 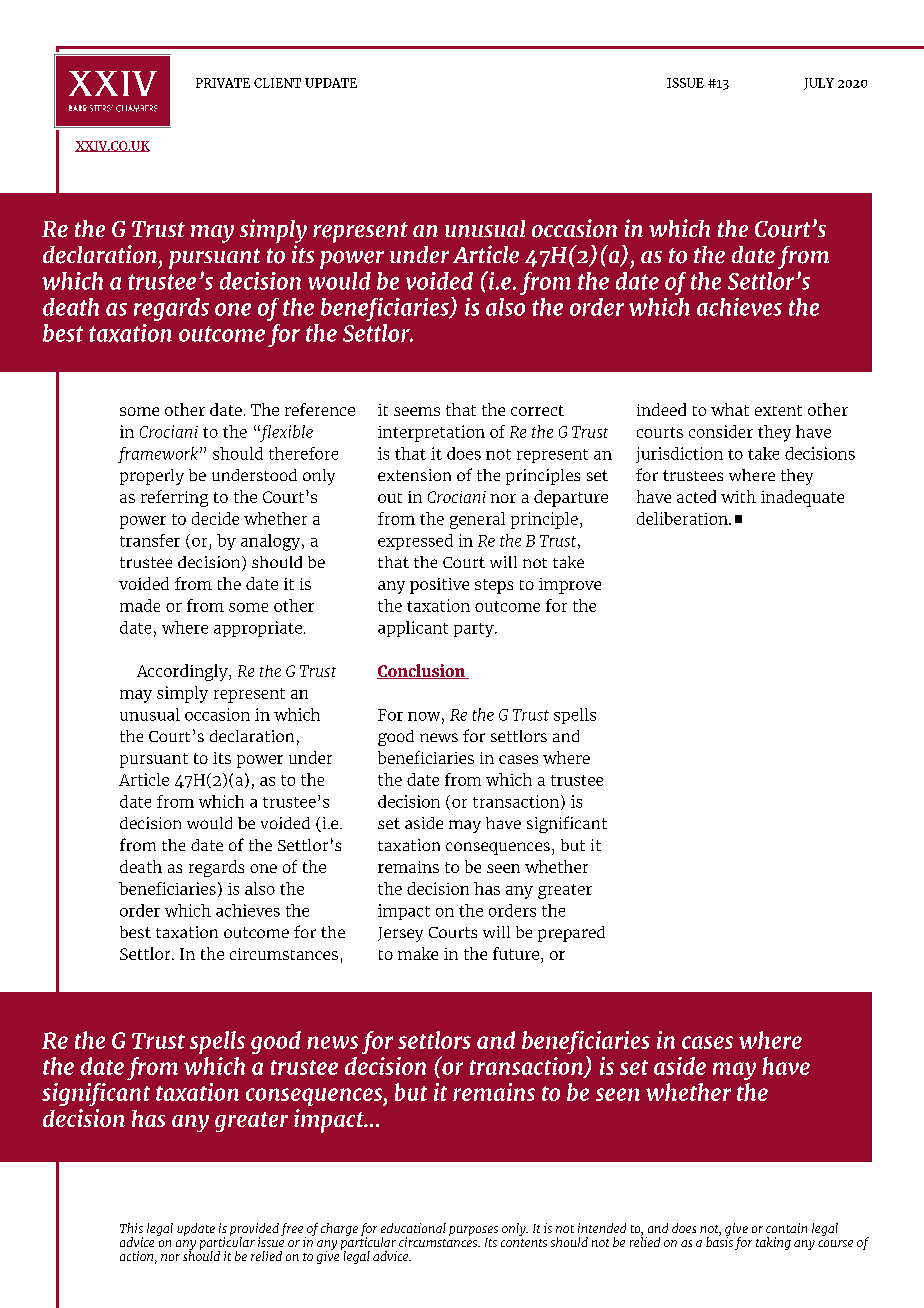 What do you see at coordinates (254, 1231) in the image?
I see `provided` at bounding box center [254, 1231].
